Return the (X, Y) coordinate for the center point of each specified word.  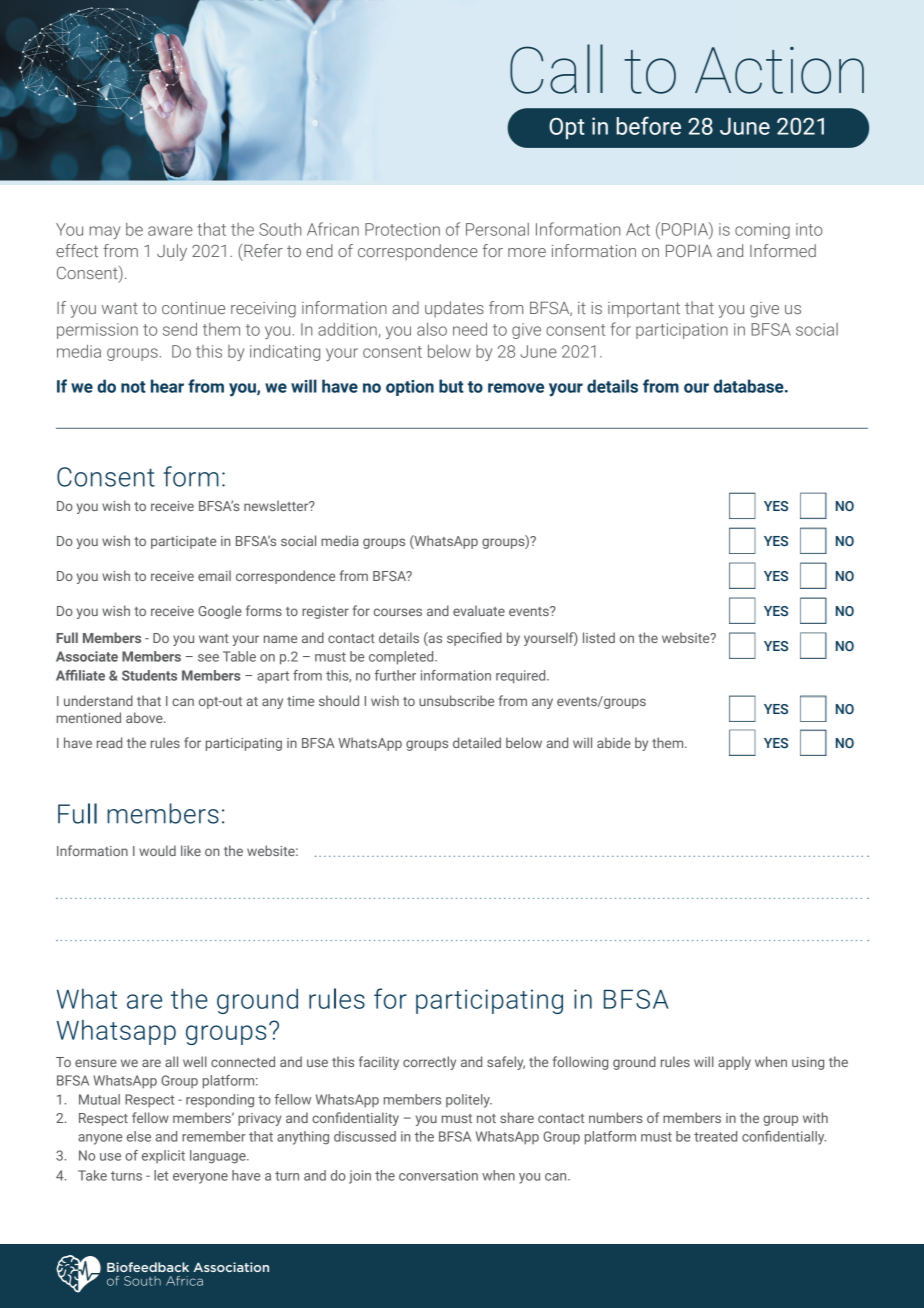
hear (167, 386)
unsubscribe (456, 700)
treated (715, 1136)
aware (170, 231)
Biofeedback (148, 1267)
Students (149, 675)
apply (734, 1063)
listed (599, 637)
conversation (438, 1175)
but (451, 386)
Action (779, 70)
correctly (429, 1063)
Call (556, 69)
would (157, 850)
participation (682, 331)
